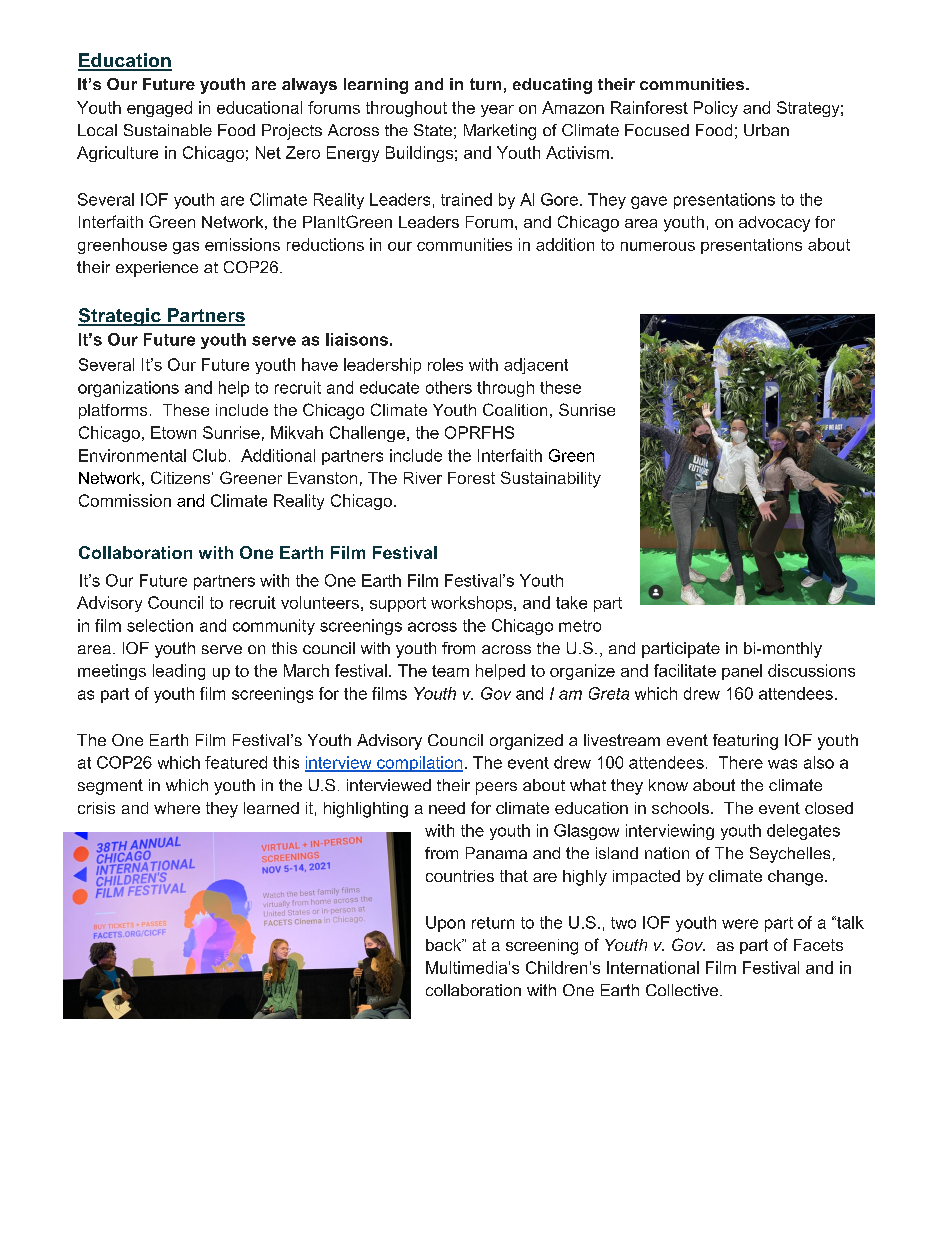 This screenshot has height=1233, width=952. I want to click on where, so click(177, 808).
